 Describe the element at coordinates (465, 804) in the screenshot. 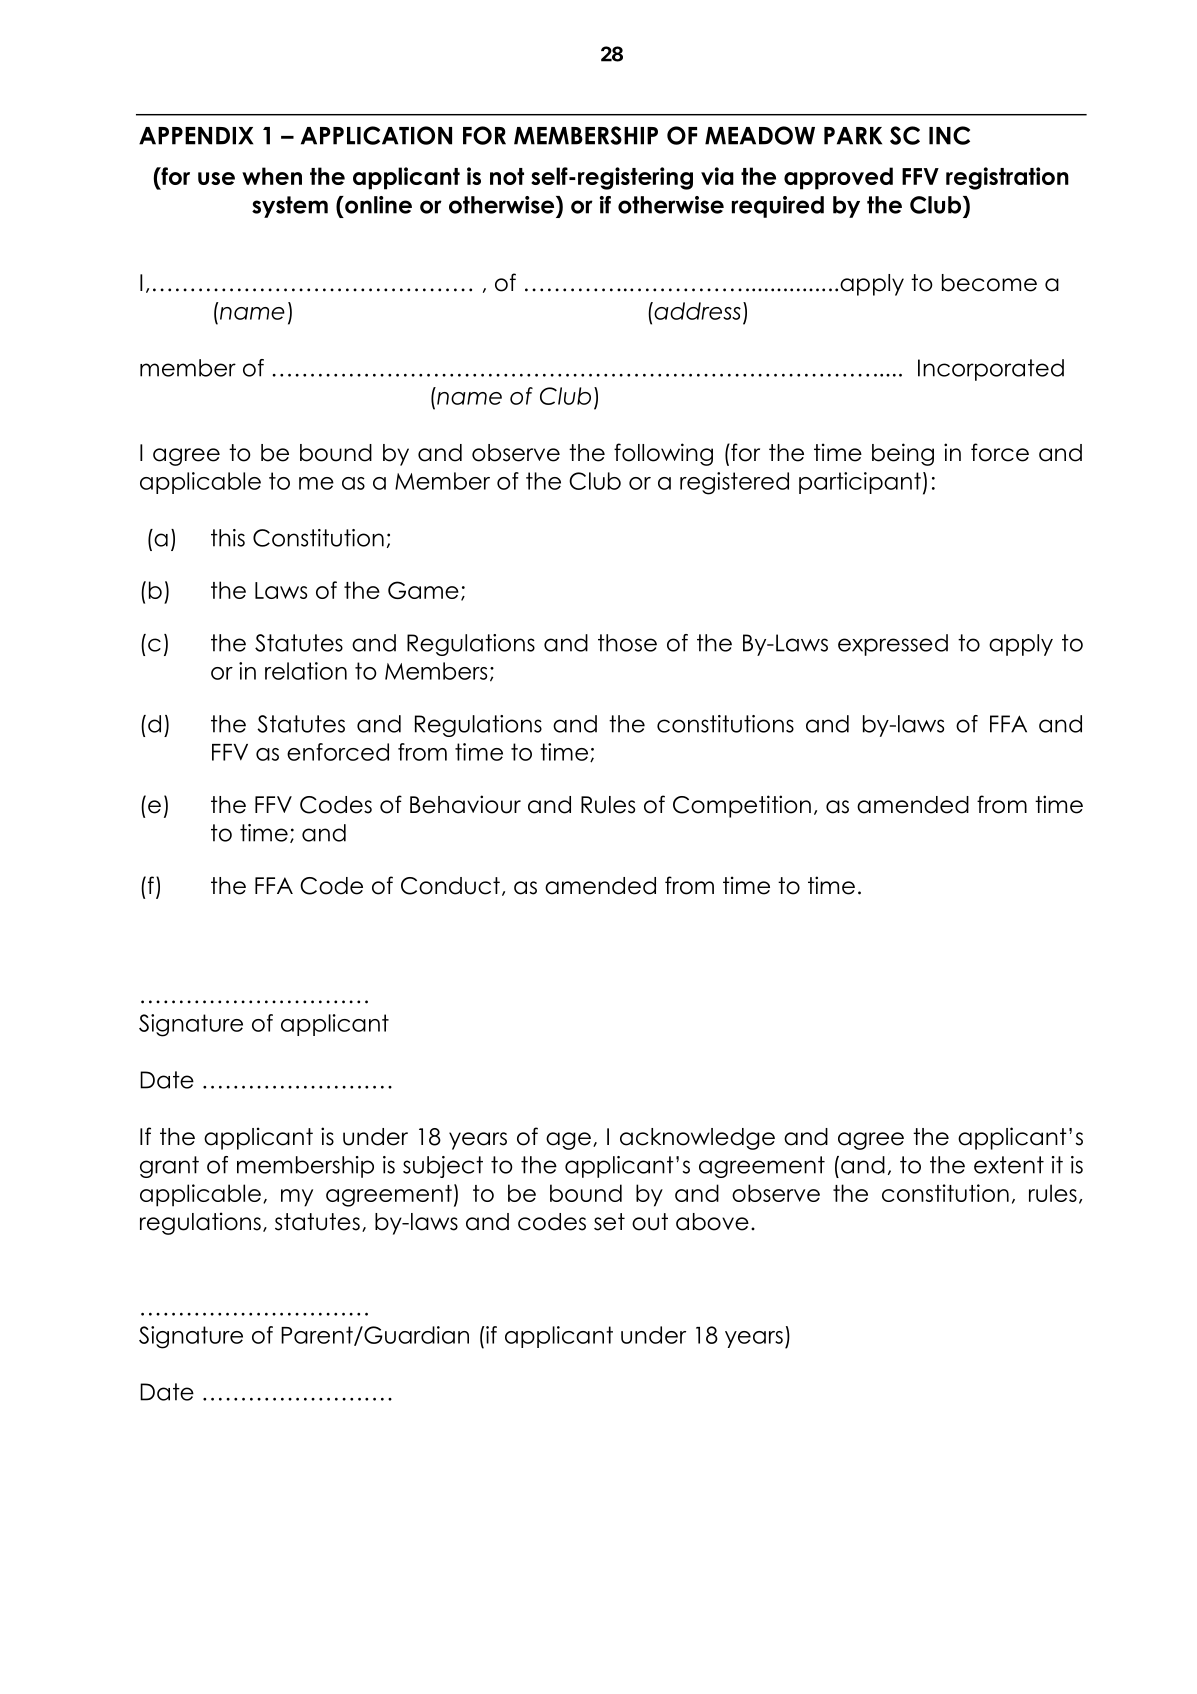

I see `Behaviour` at that location.
